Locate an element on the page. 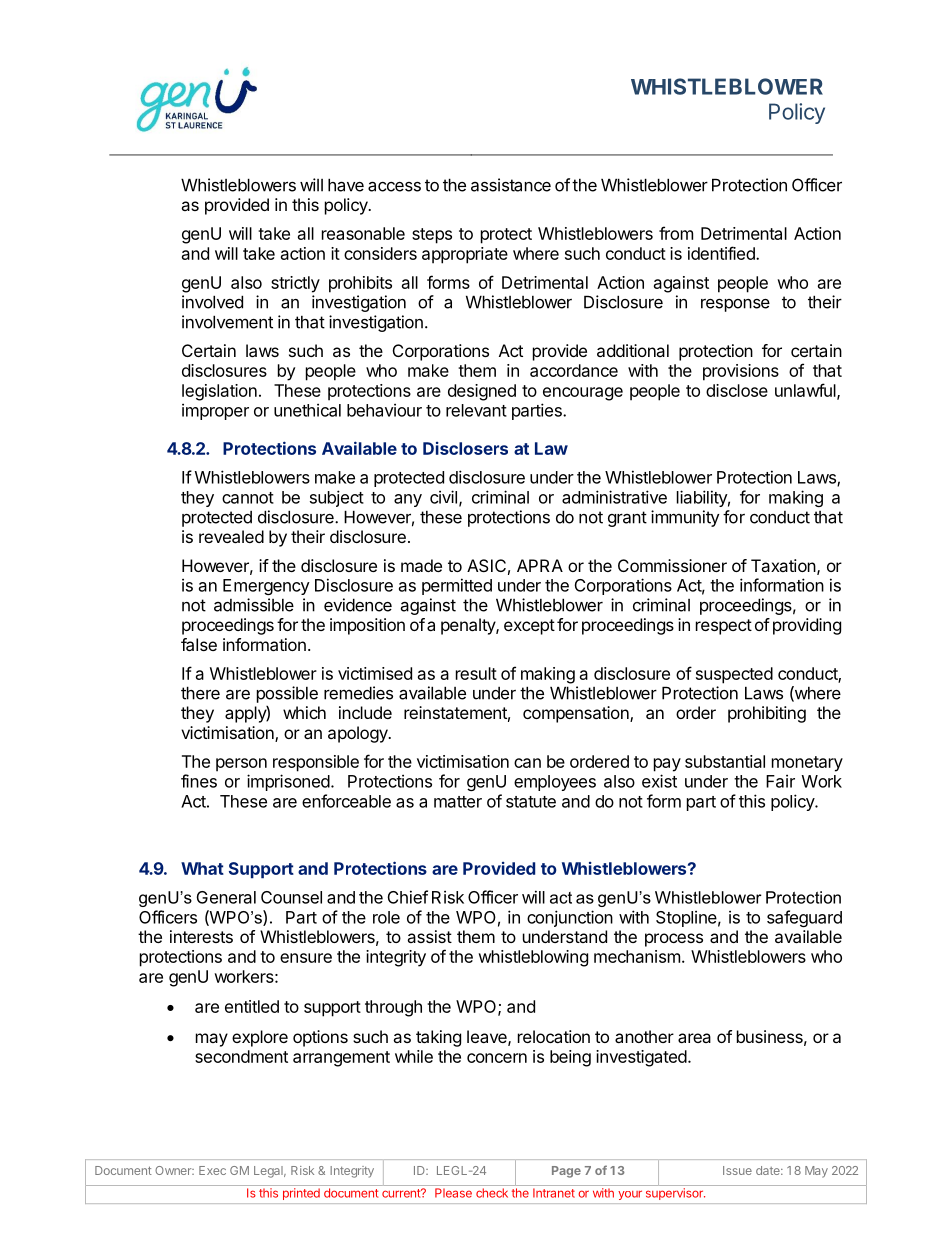  legislation is located at coordinates (219, 392).
